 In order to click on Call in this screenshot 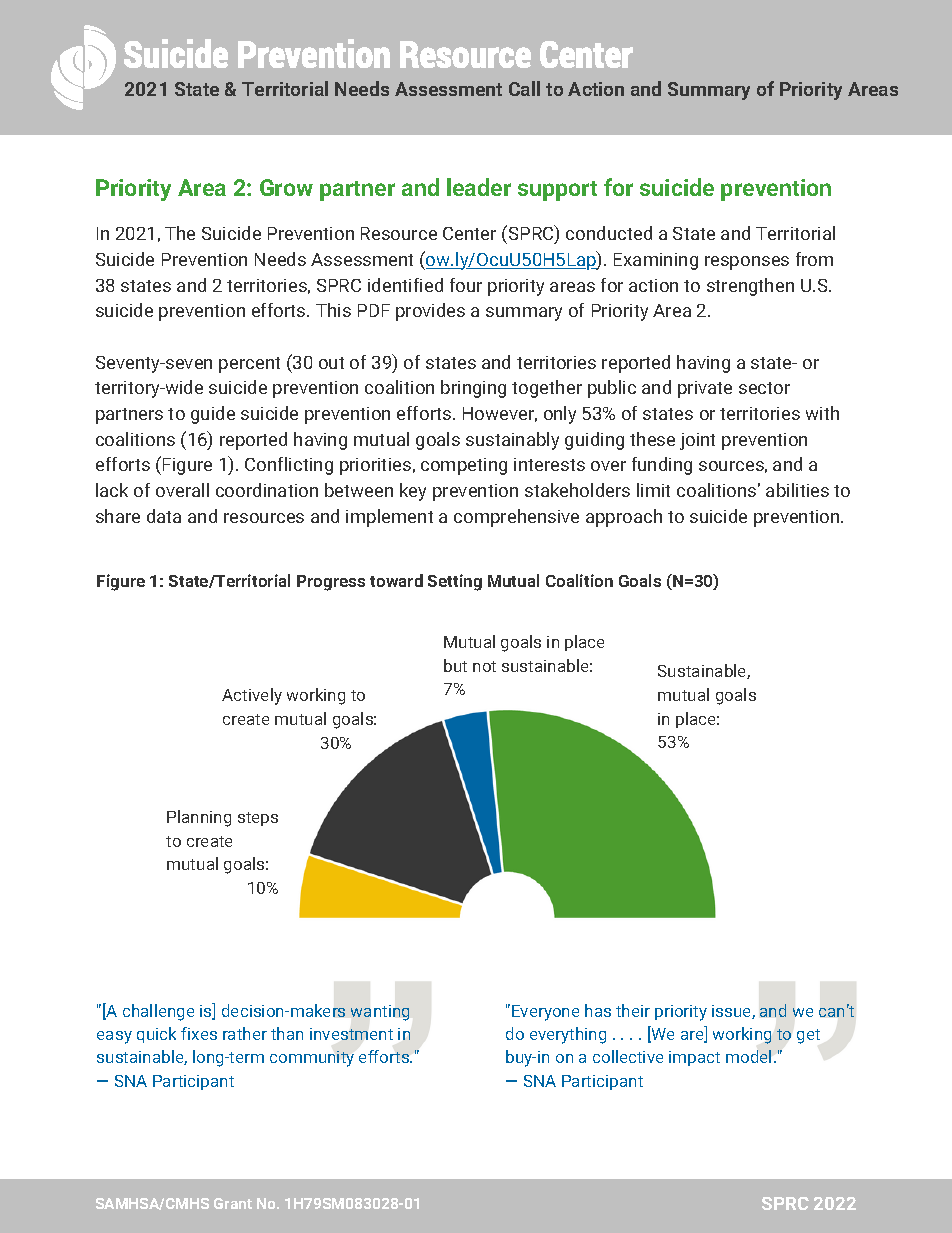, I will do `click(524, 88)`.
